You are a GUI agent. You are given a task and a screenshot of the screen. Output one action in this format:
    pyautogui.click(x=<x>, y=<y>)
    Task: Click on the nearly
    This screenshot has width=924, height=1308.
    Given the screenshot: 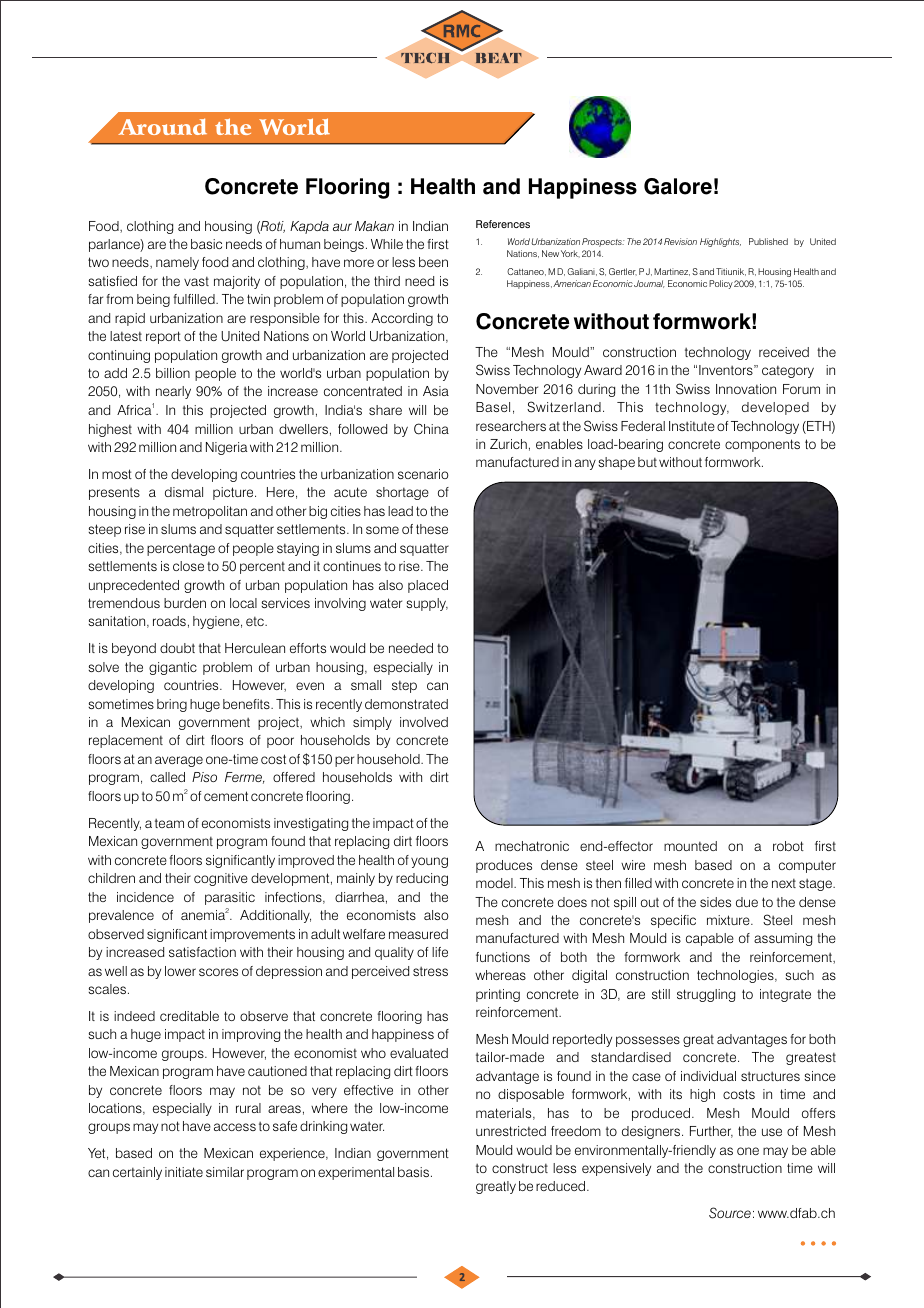 What is the action you would take?
    pyautogui.click(x=173, y=392)
